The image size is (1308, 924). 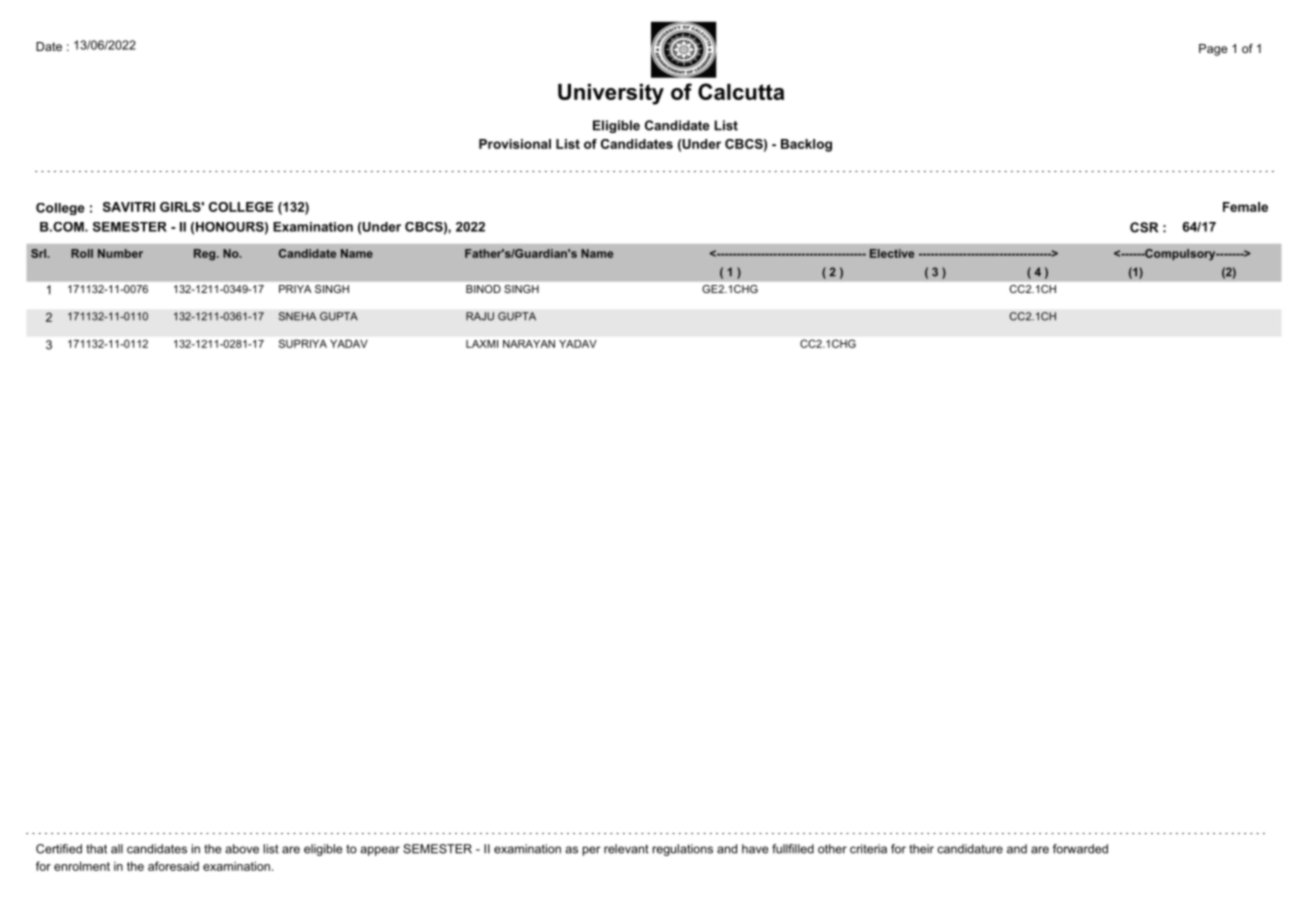 What do you see at coordinates (611, 94) in the screenshot?
I see `University` at bounding box center [611, 94].
